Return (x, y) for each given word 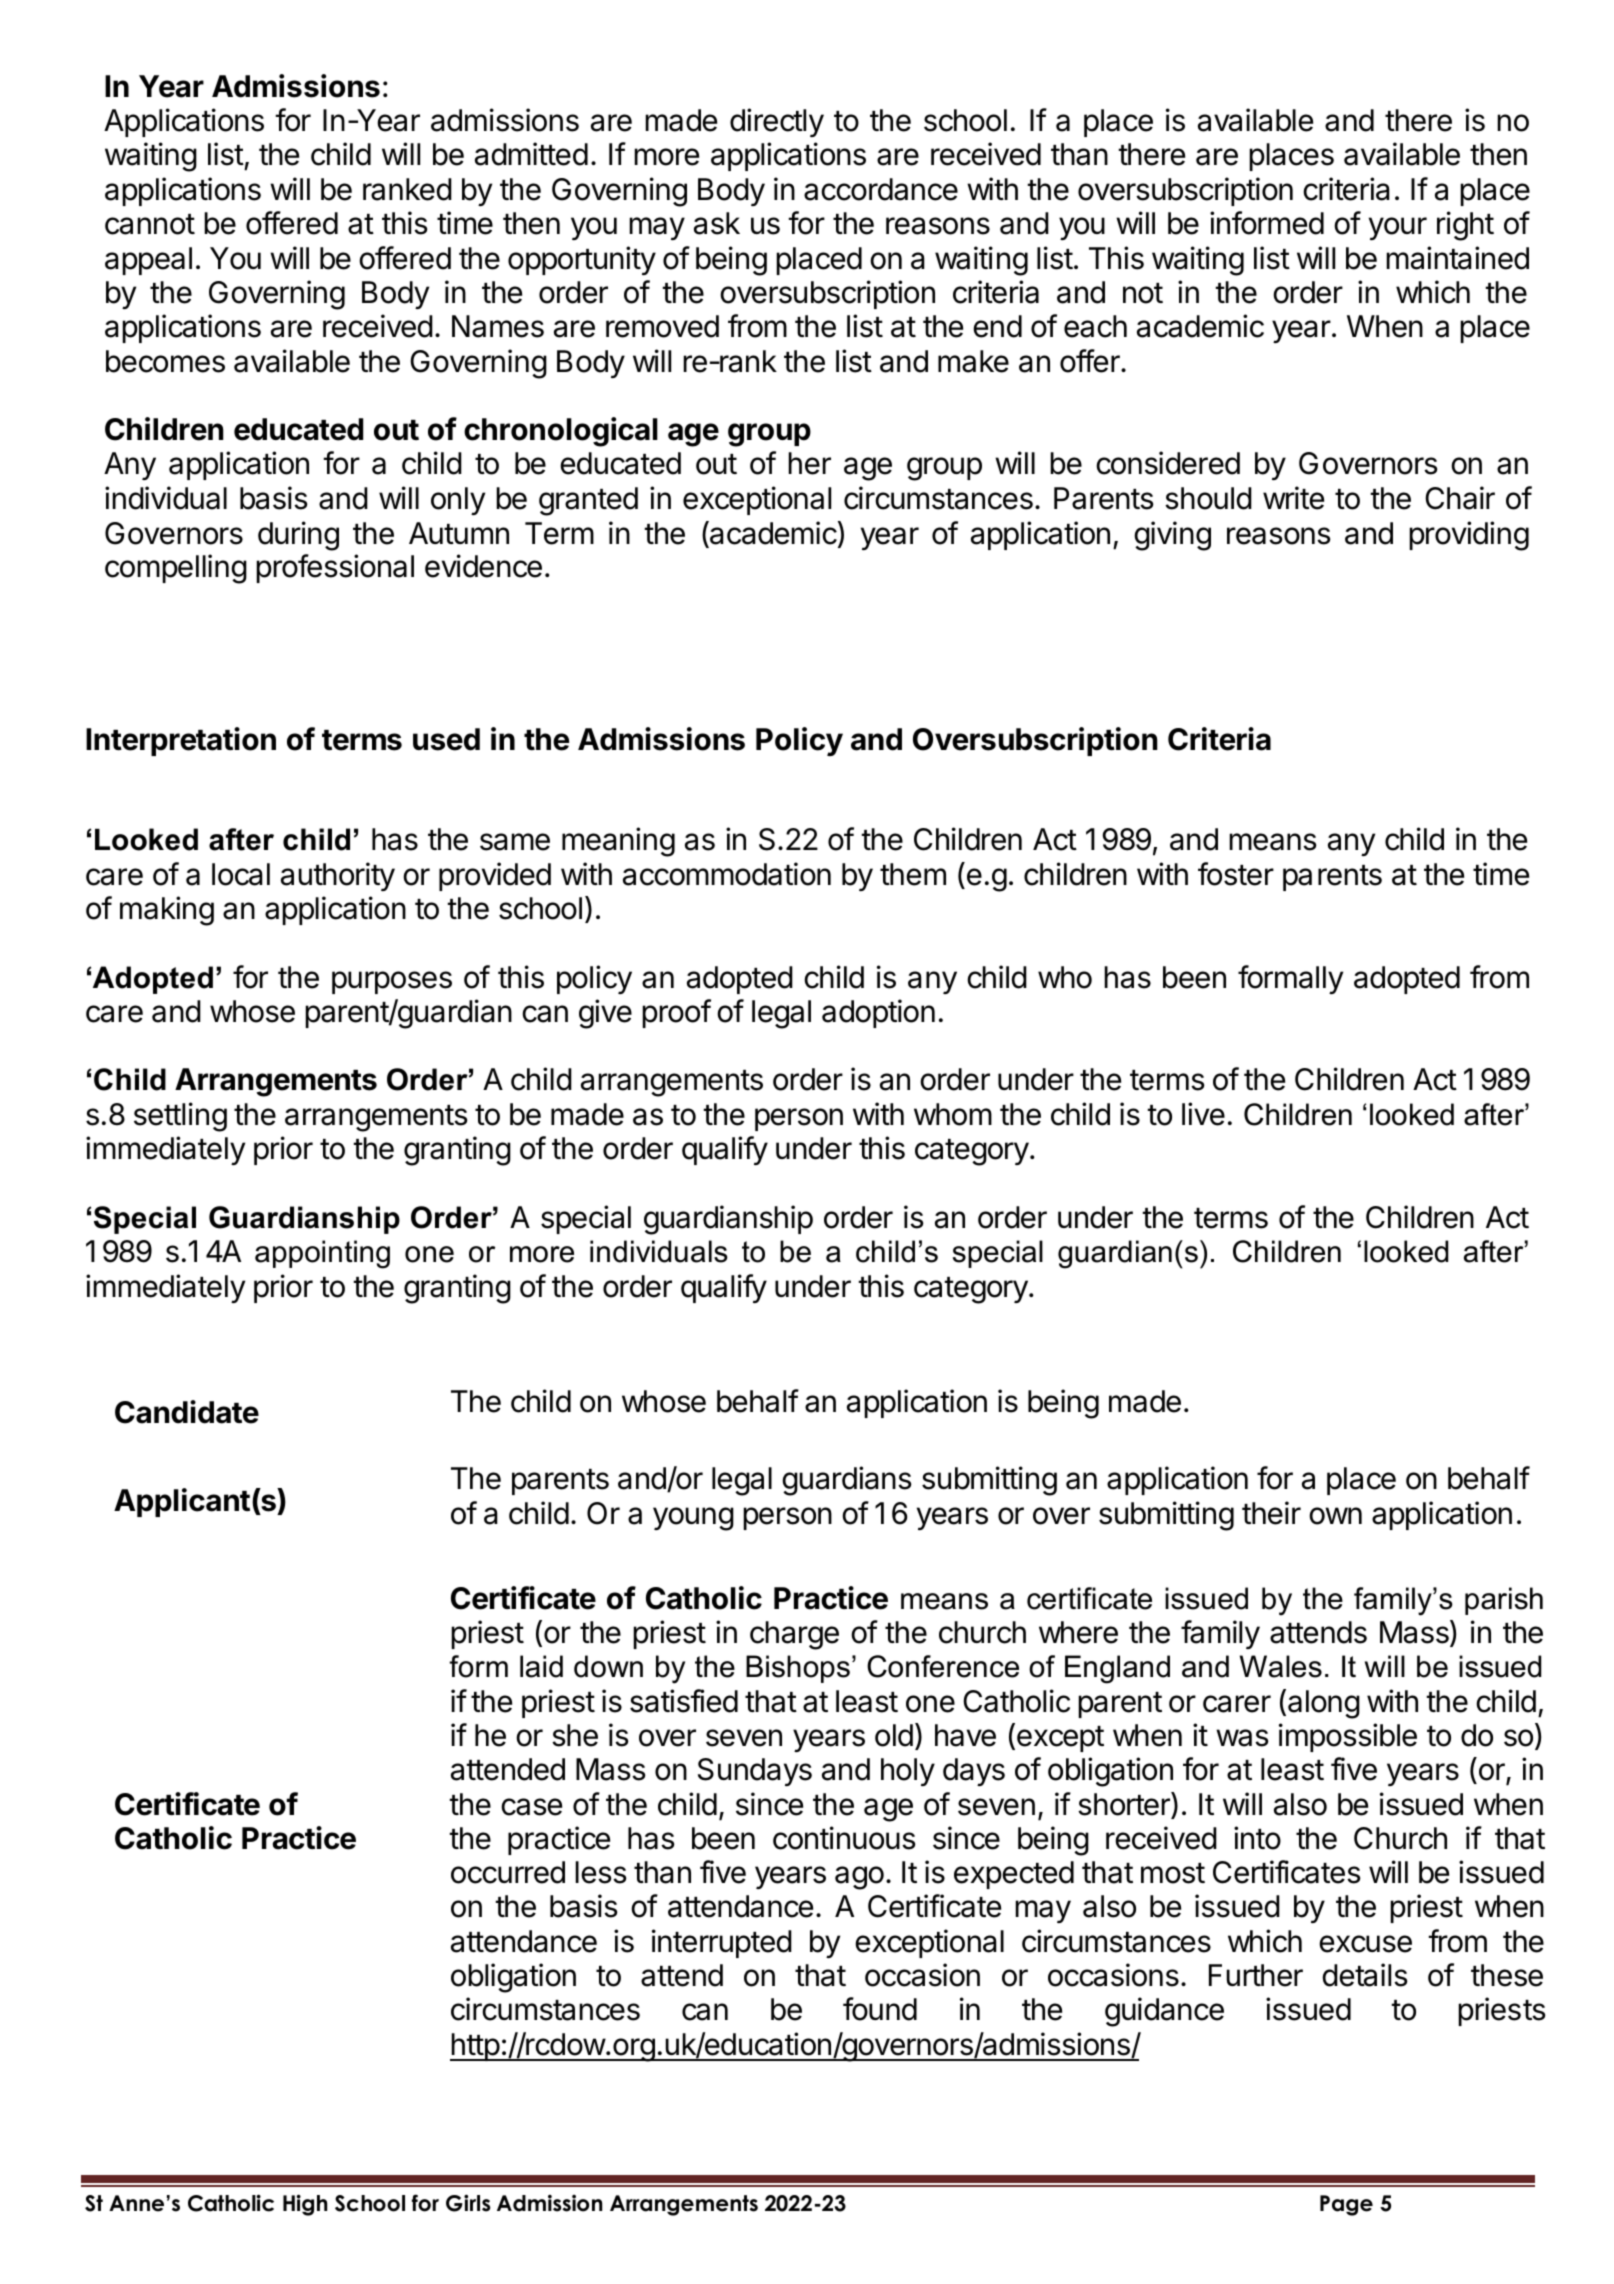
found (880, 2009)
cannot (150, 224)
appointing (322, 1254)
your (1398, 228)
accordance (881, 189)
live (1203, 1114)
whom (953, 1114)
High (305, 2205)
